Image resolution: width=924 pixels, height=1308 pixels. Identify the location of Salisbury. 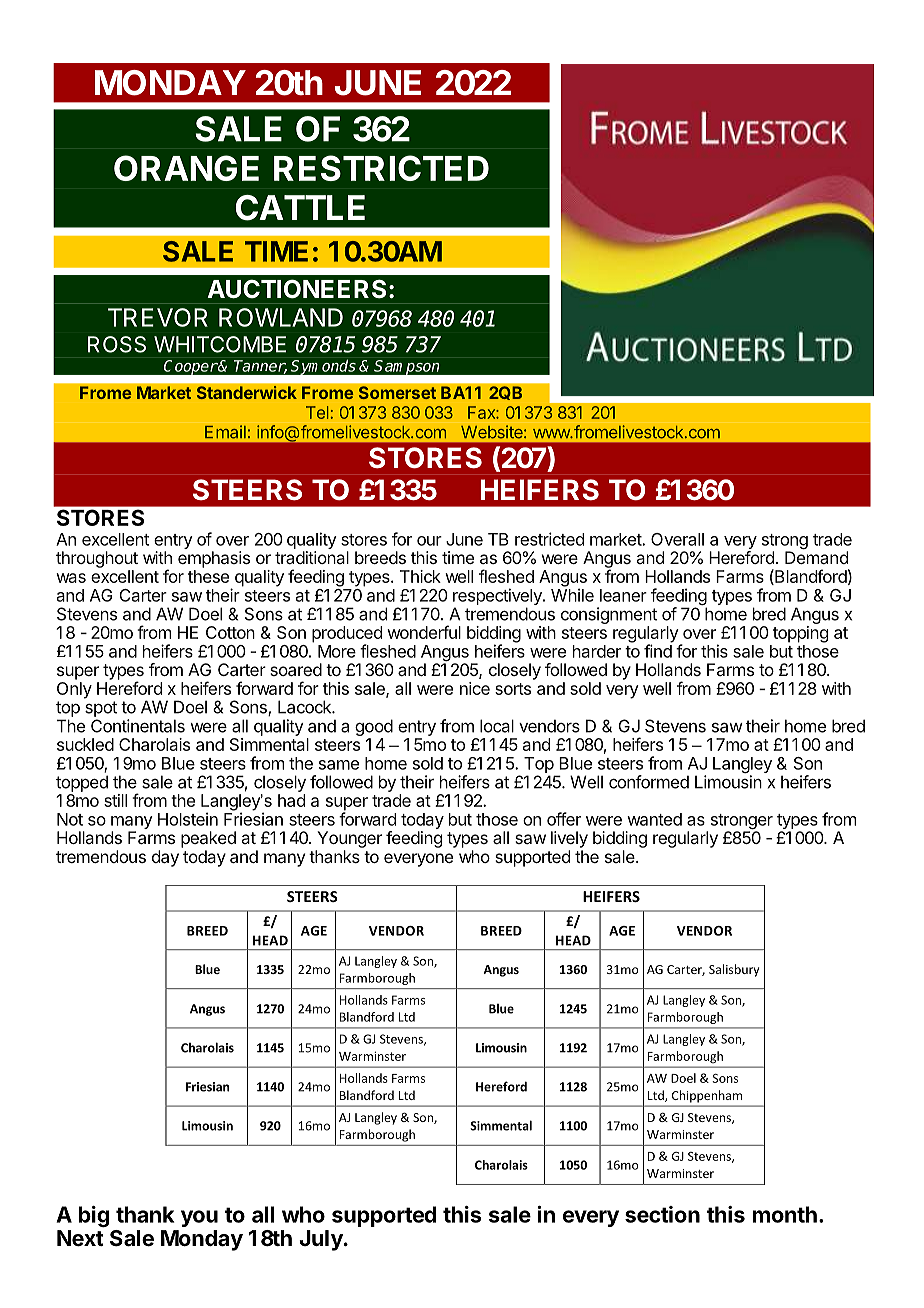
(734, 970).
